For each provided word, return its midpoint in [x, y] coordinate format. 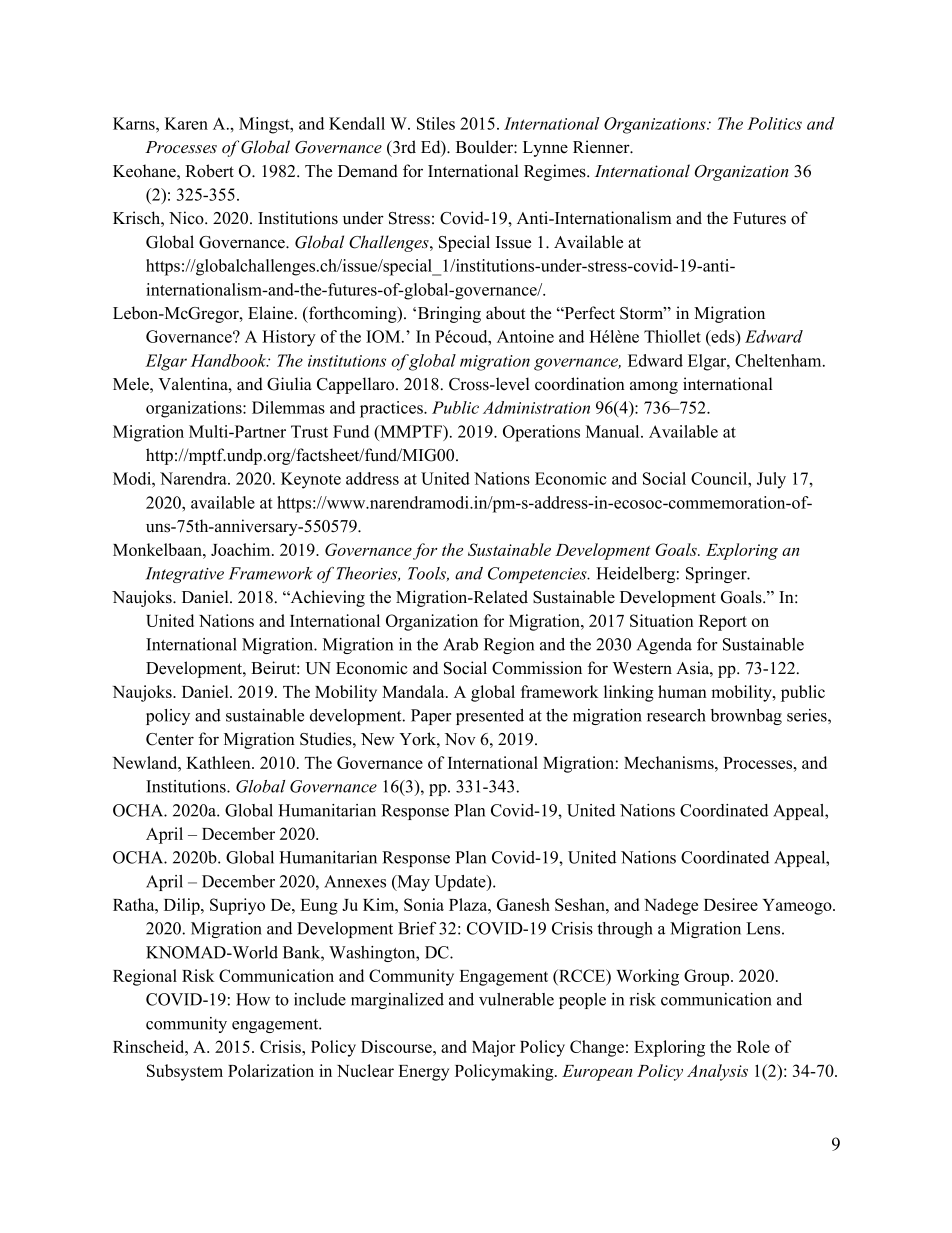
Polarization [271, 1070]
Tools [428, 574]
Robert [209, 171]
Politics [774, 123]
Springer [717, 575]
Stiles [436, 123]
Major [494, 1048]
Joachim [242, 549]
